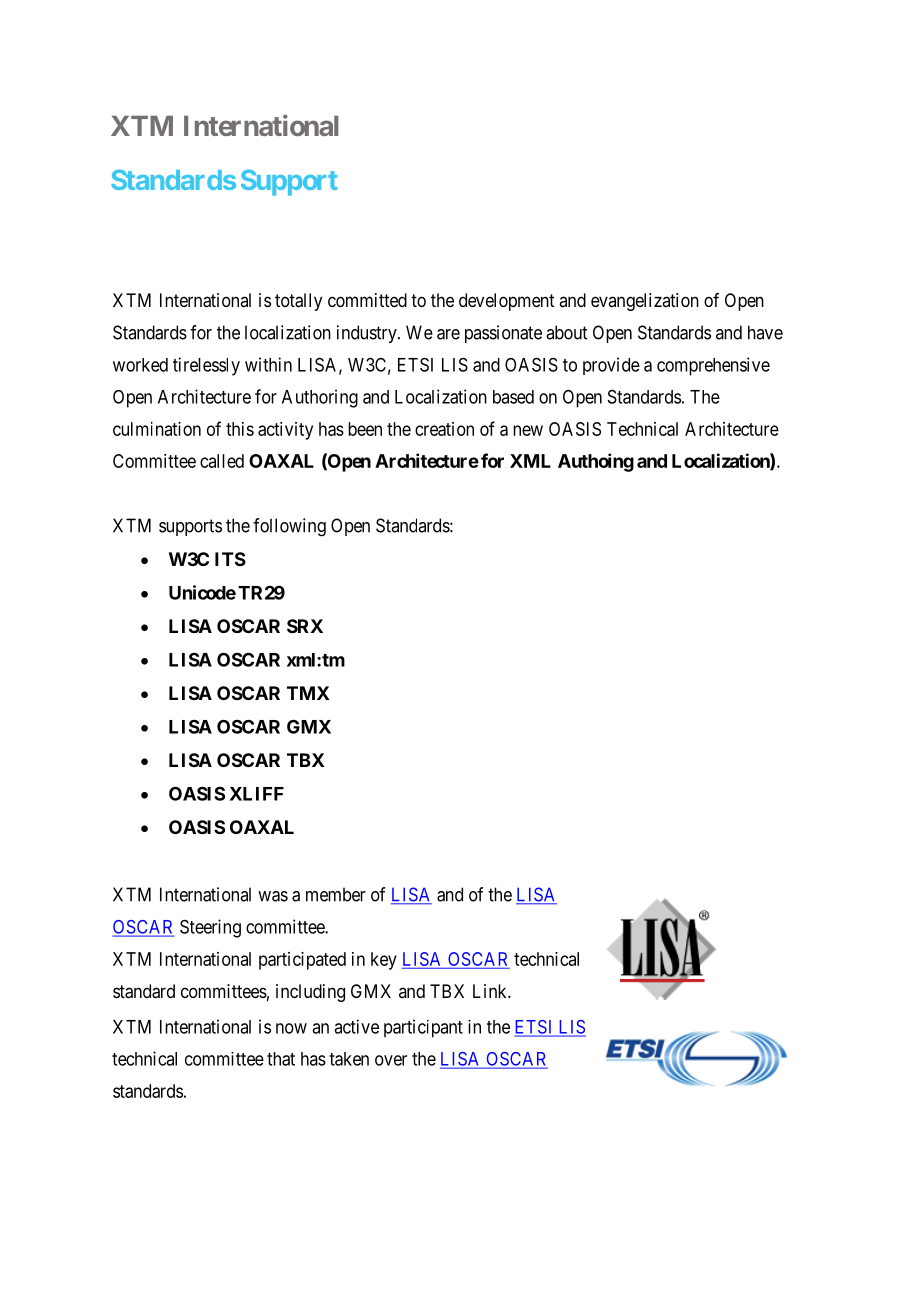 Image resolution: width=924 pixels, height=1308 pixels. What do you see at coordinates (713, 366) in the page?
I see `comprehensive` at bounding box center [713, 366].
